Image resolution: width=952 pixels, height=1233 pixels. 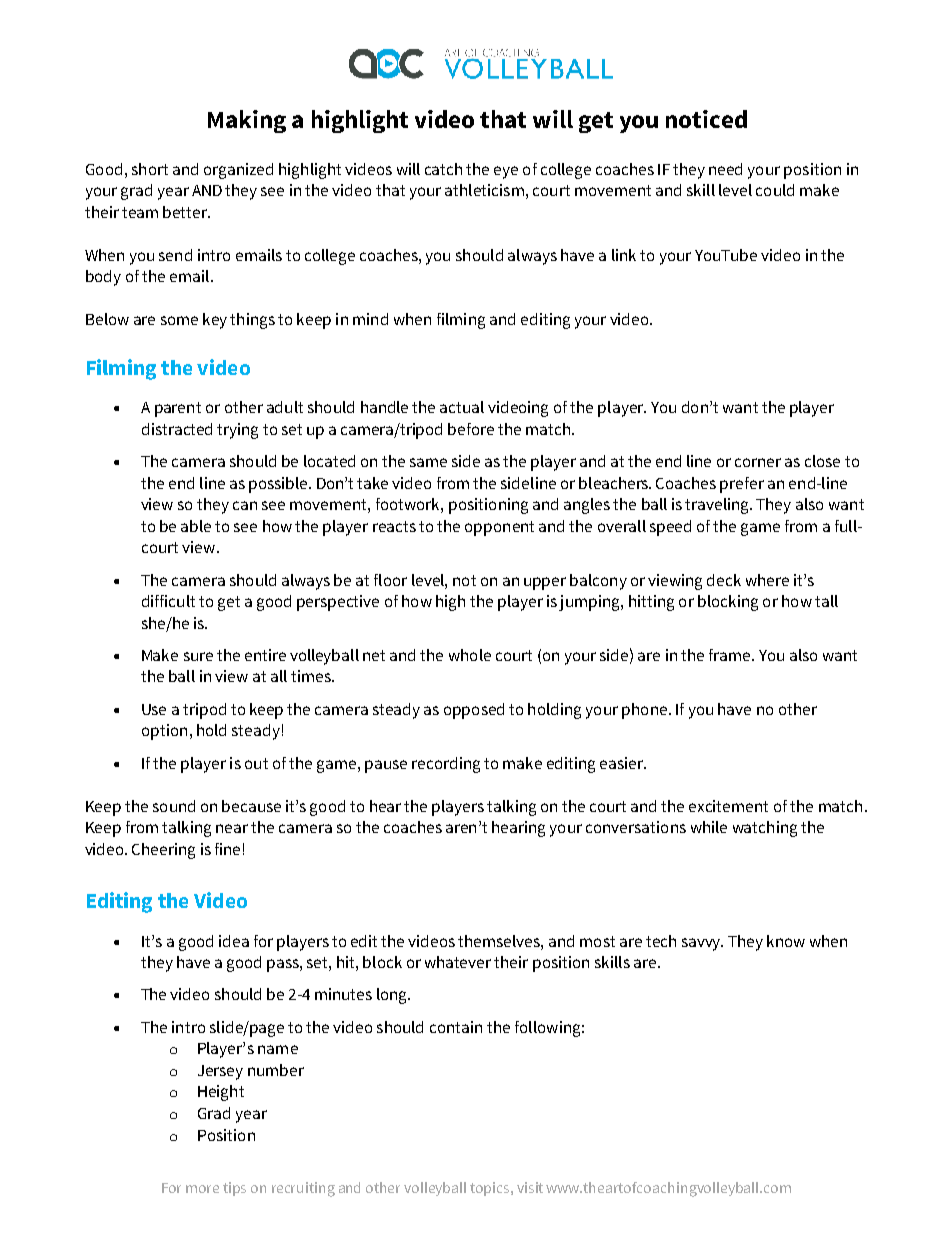 What do you see at coordinates (196, 526) in the page?
I see `able` at bounding box center [196, 526].
